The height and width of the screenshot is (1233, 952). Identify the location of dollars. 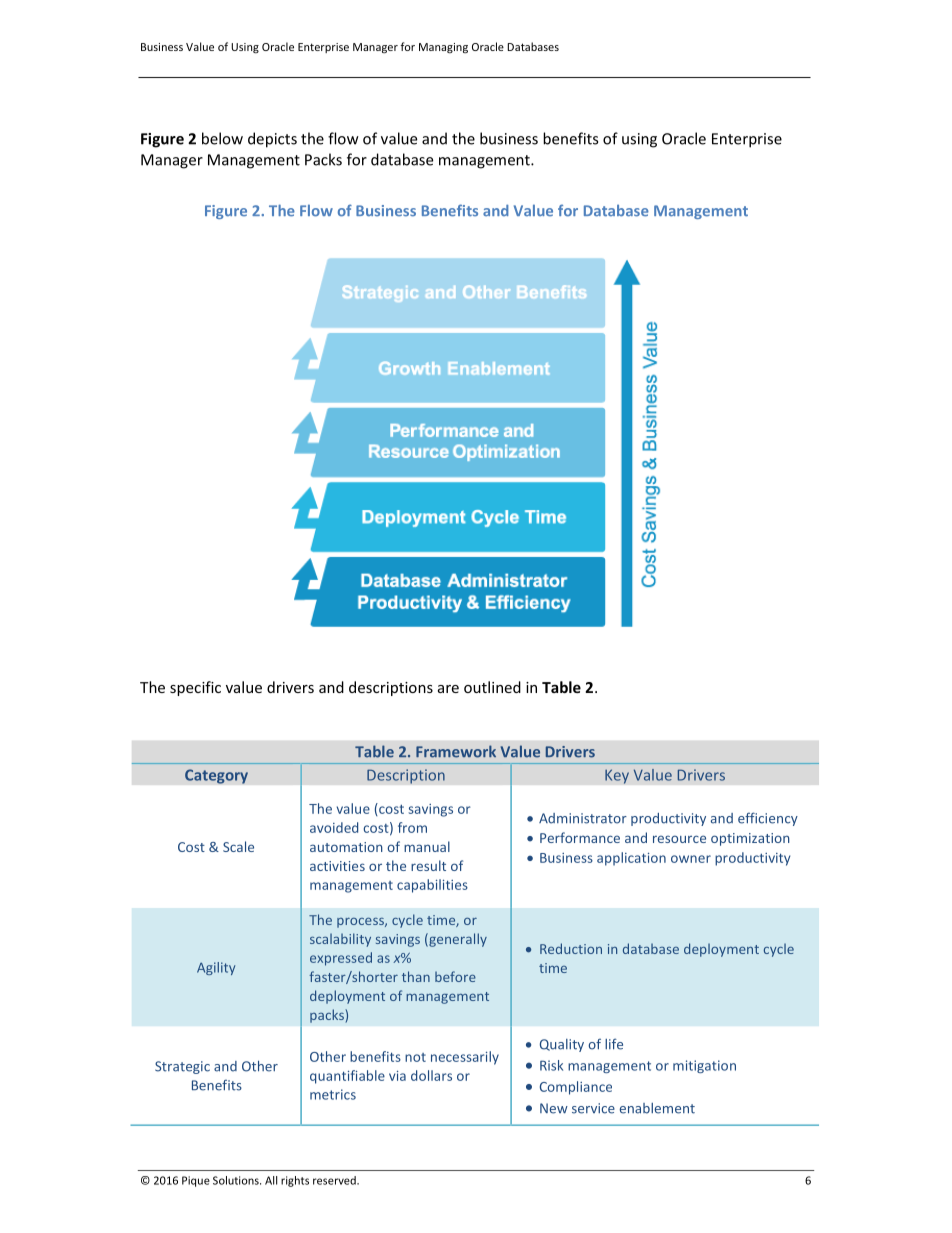
(431, 1075).
